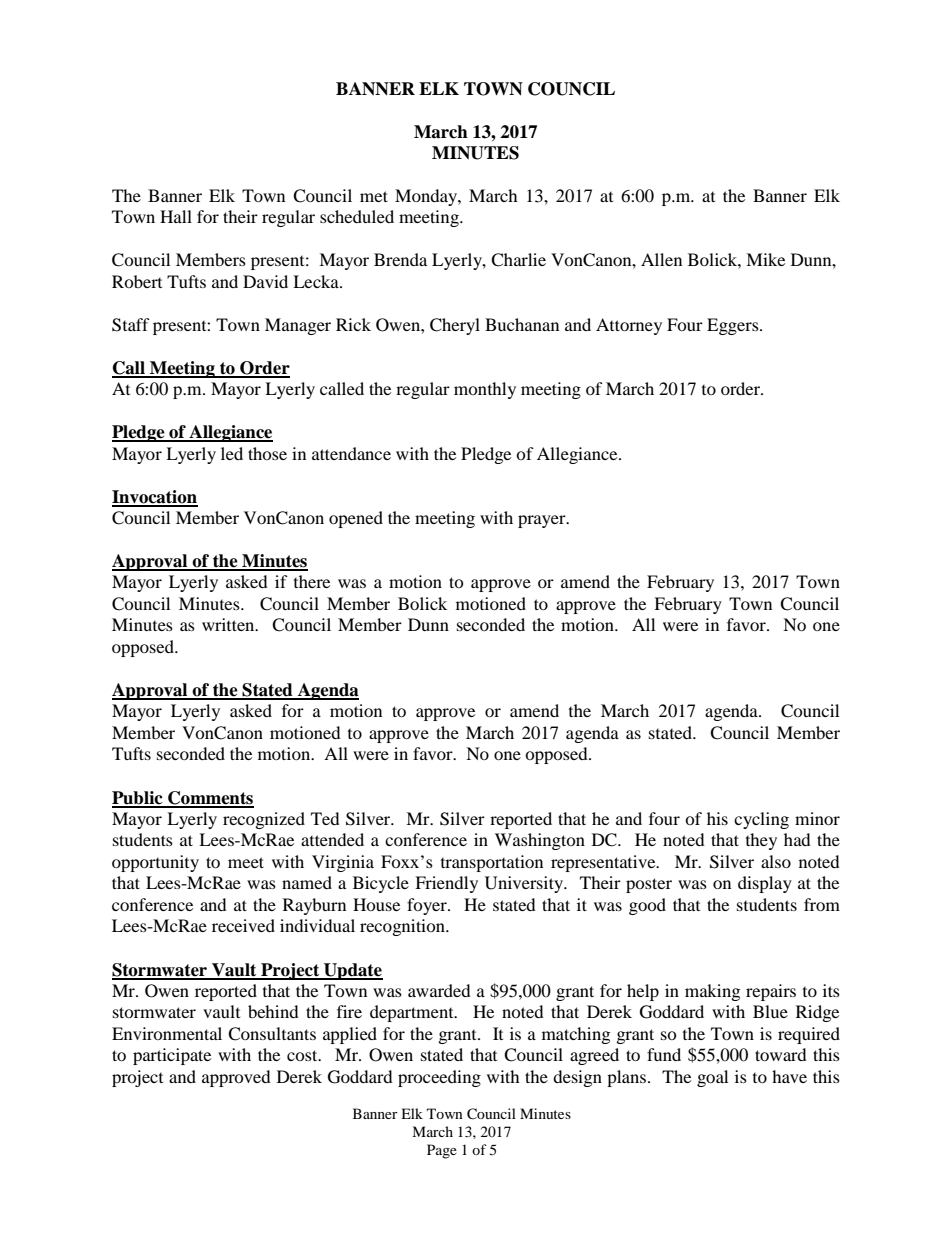 The width and height of the screenshot is (952, 1233). What do you see at coordinates (765, 884) in the screenshot?
I see `display` at bounding box center [765, 884].
